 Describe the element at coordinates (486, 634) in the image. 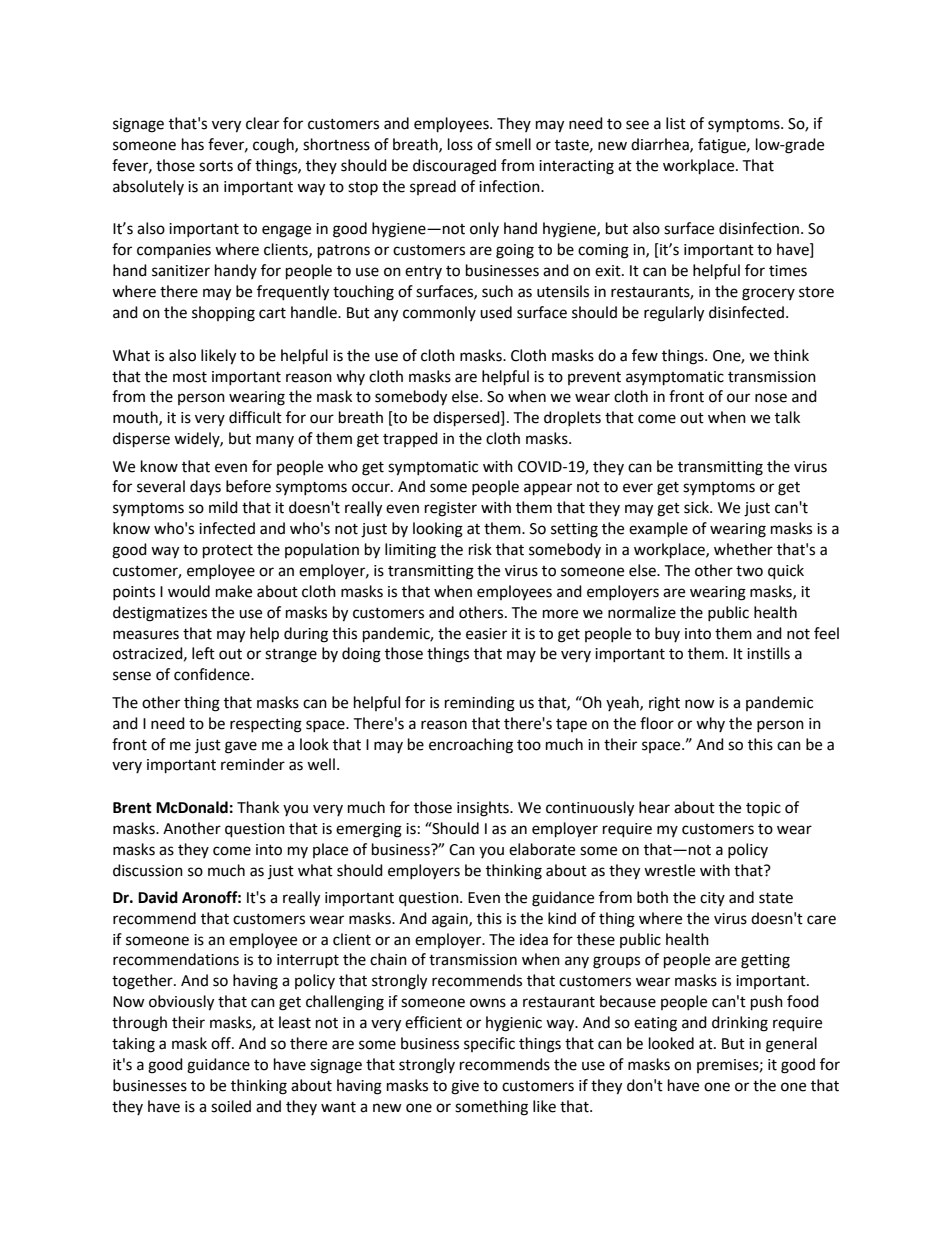

I see `easier` at that location.
